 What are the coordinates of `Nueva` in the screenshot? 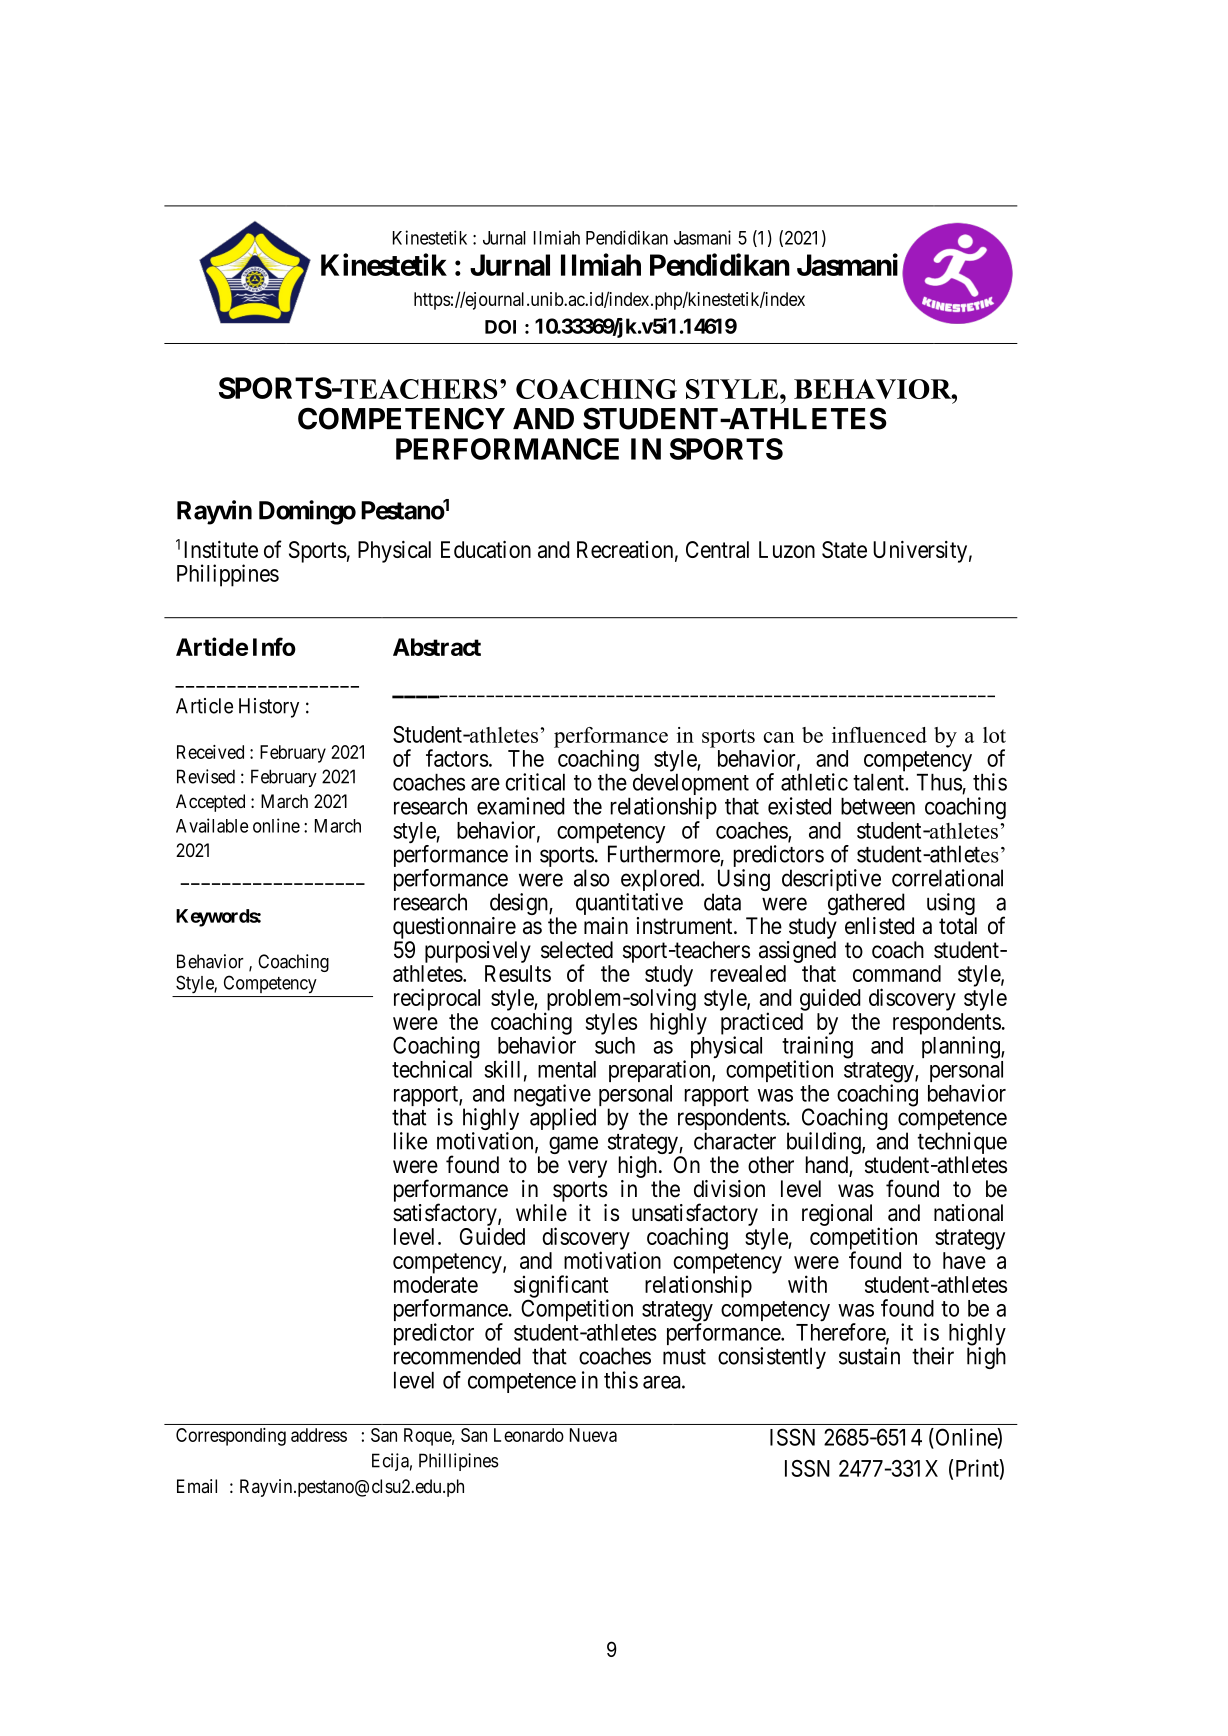 It's located at (593, 1435).
